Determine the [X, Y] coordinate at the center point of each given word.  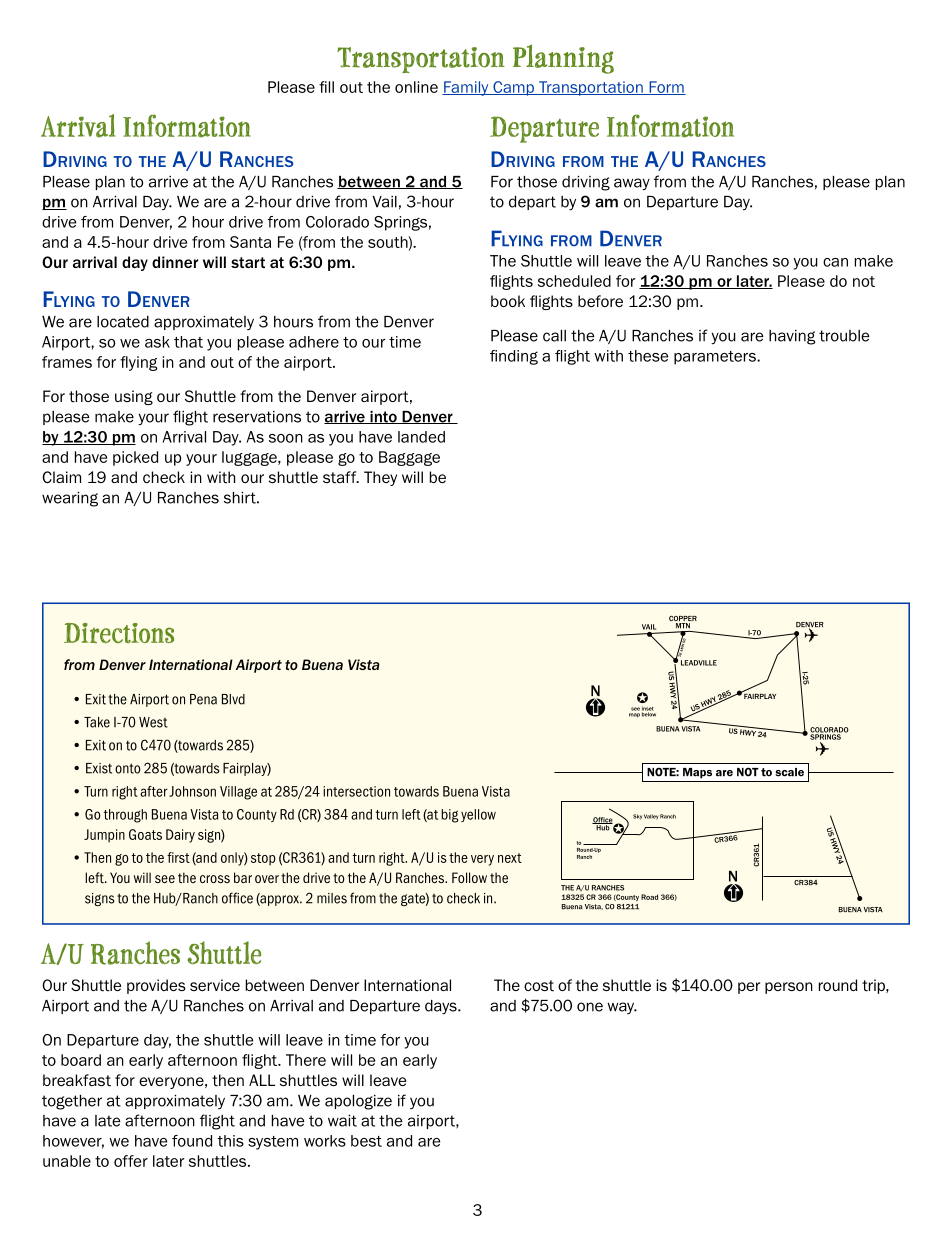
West [153, 722]
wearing [70, 499]
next [510, 858]
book [508, 301]
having [792, 337]
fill [326, 87]
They [380, 478]
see [165, 879]
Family [466, 88]
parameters [716, 358]
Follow [469, 877]
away [632, 184]
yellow [478, 815]
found [192, 1141]
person [789, 988]
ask [157, 342]
